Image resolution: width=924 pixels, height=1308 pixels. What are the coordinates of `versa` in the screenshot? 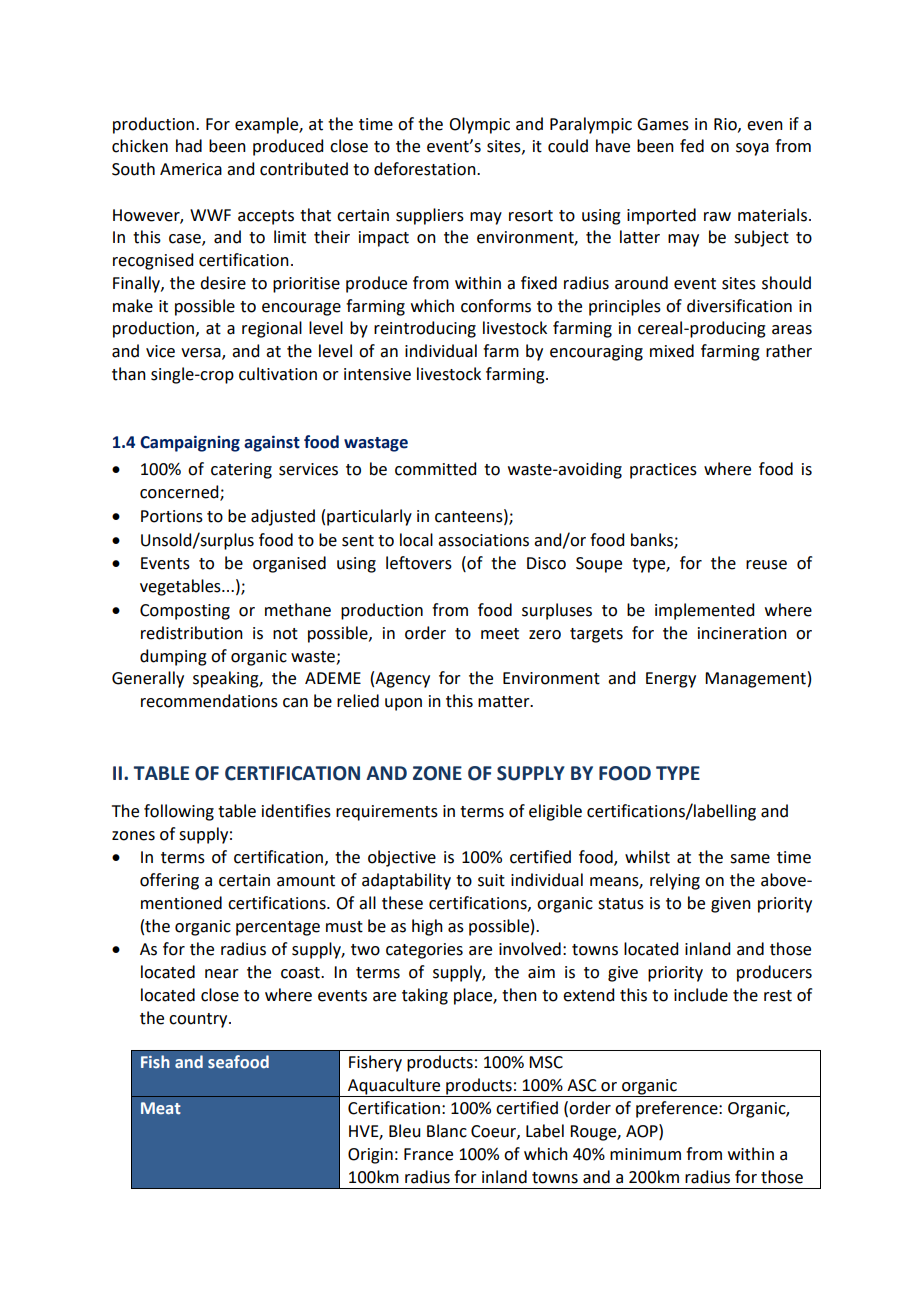 It's located at (202, 354).
